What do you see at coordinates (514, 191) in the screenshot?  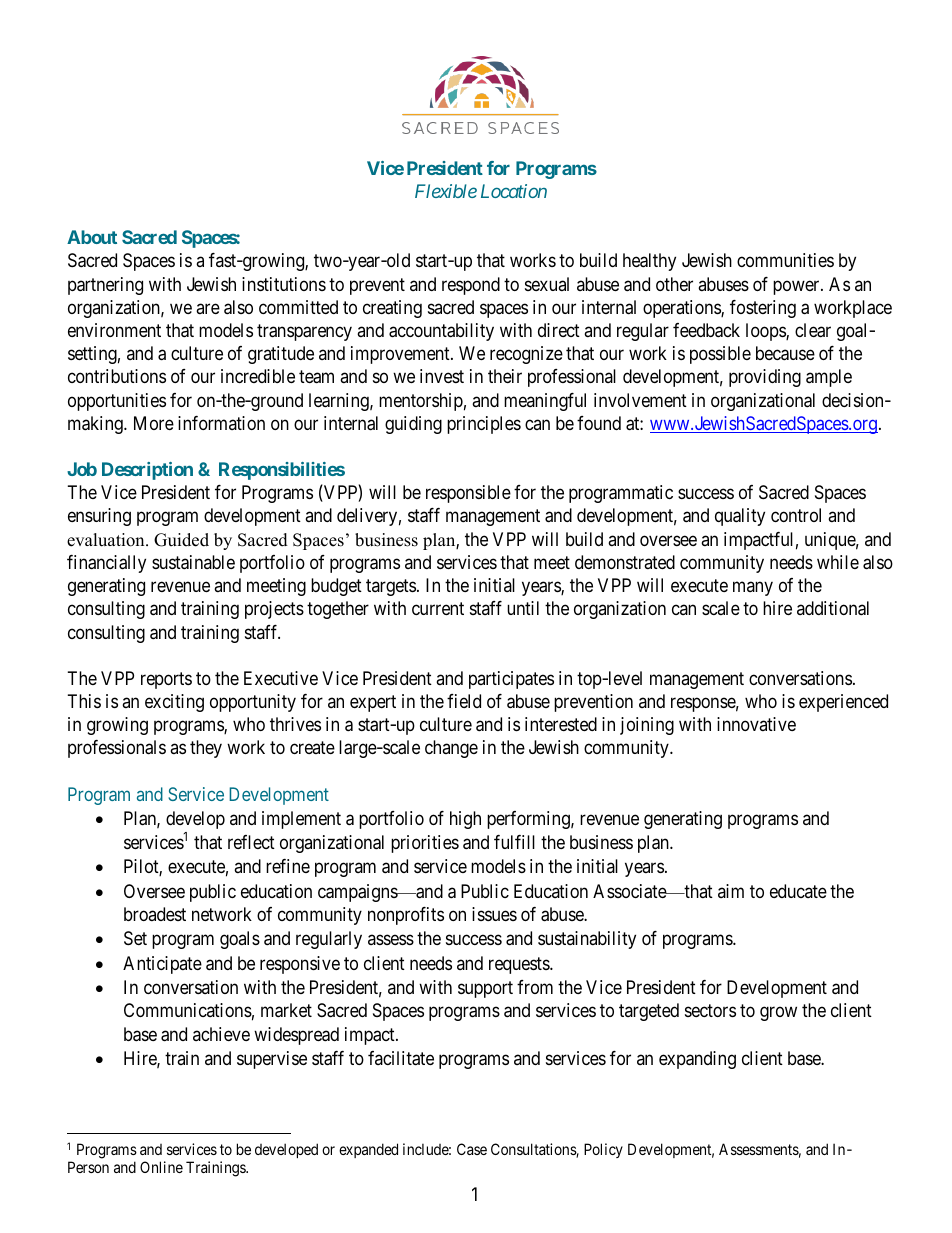 I see `Location` at bounding box center [514, 191].
